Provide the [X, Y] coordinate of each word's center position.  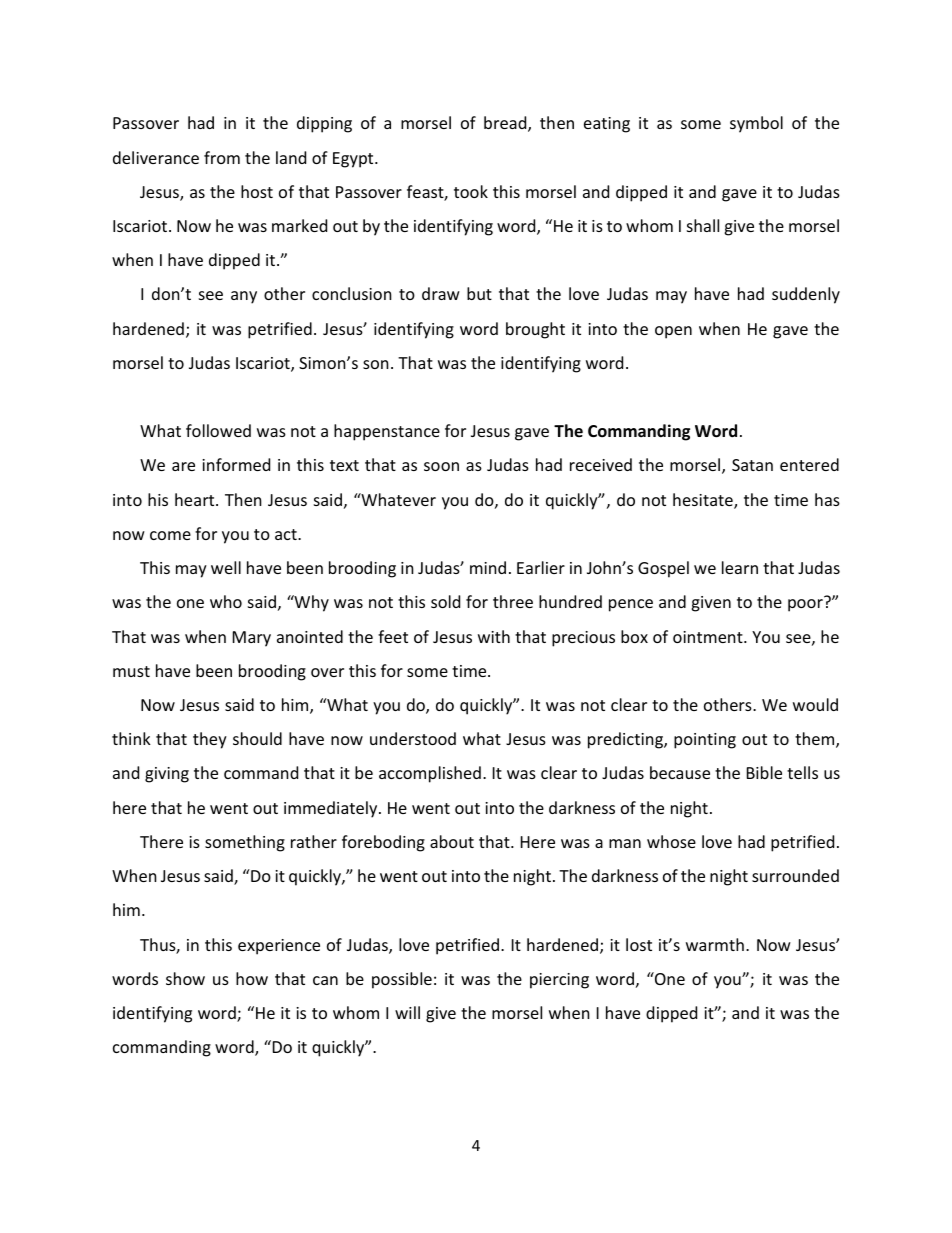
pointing [705, 741]
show [185, 978]
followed [218, 430]
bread [506, 124]
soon [441, 466]
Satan [752, 465]
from [222, 157]
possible [402, 980]
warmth [715, 944]
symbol [756, 124]
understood [413, 738]
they [210, 740]
